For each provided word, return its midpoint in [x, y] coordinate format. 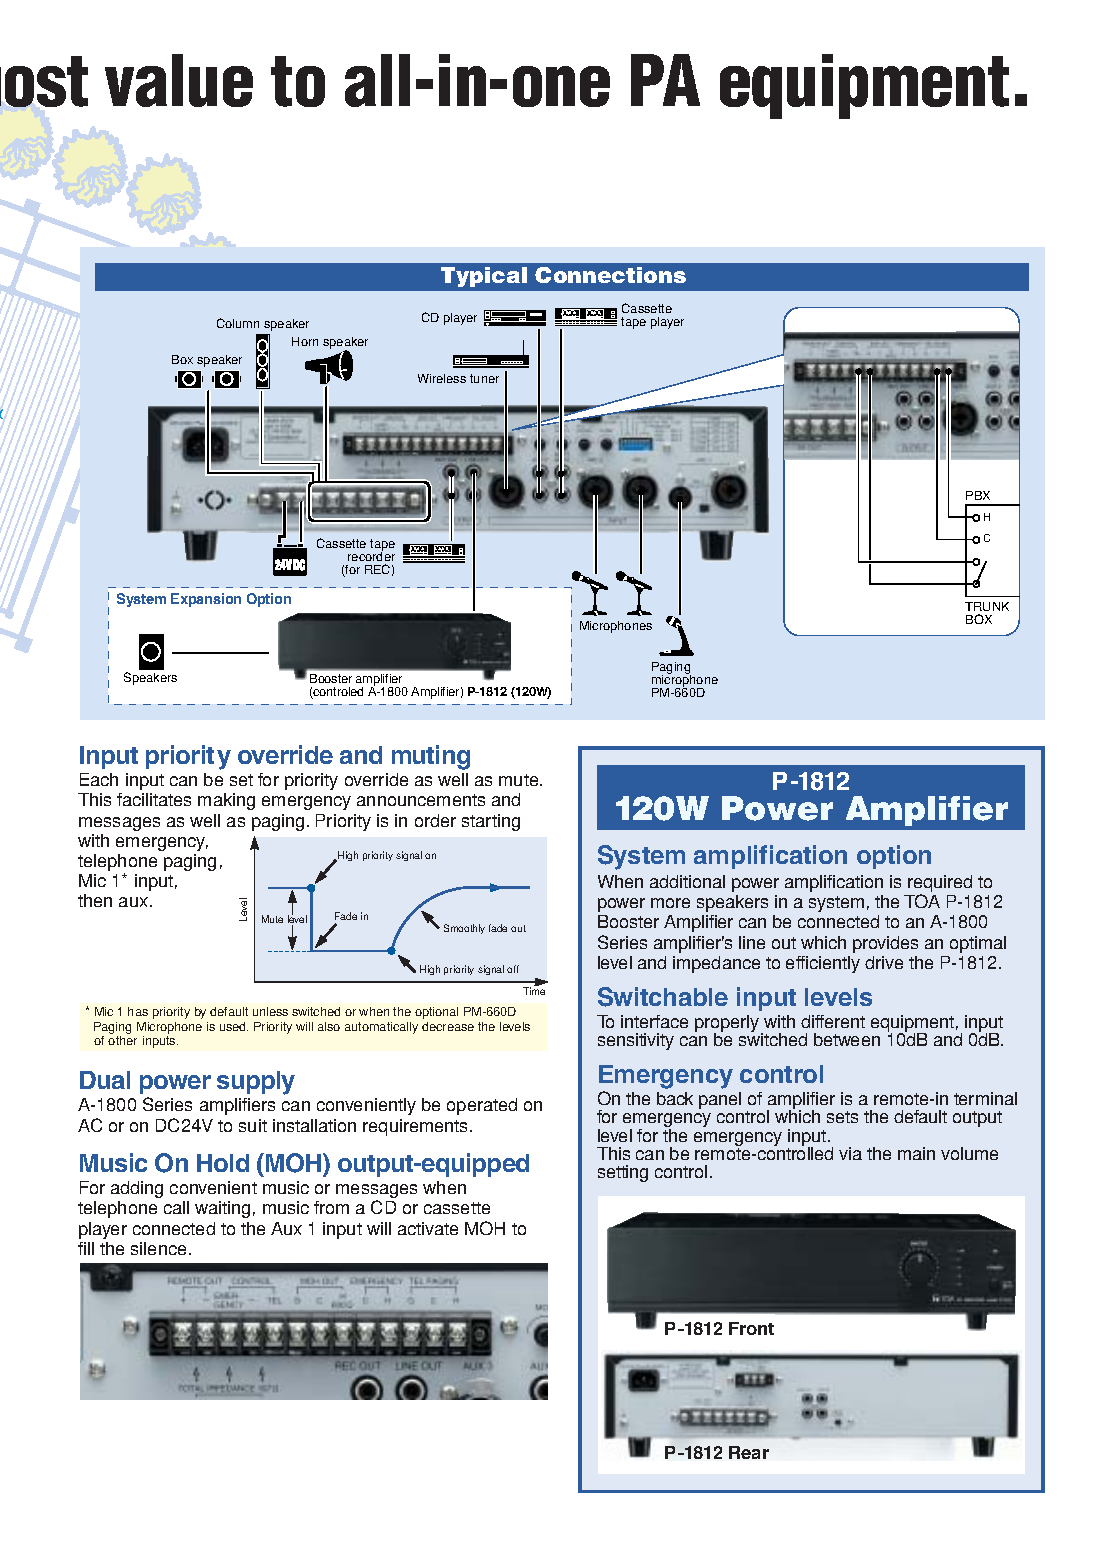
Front [751, 1328]
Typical [484, 277]
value [179, 80]
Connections [610, 275]
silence [158, 1248]
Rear [749, 1452]
